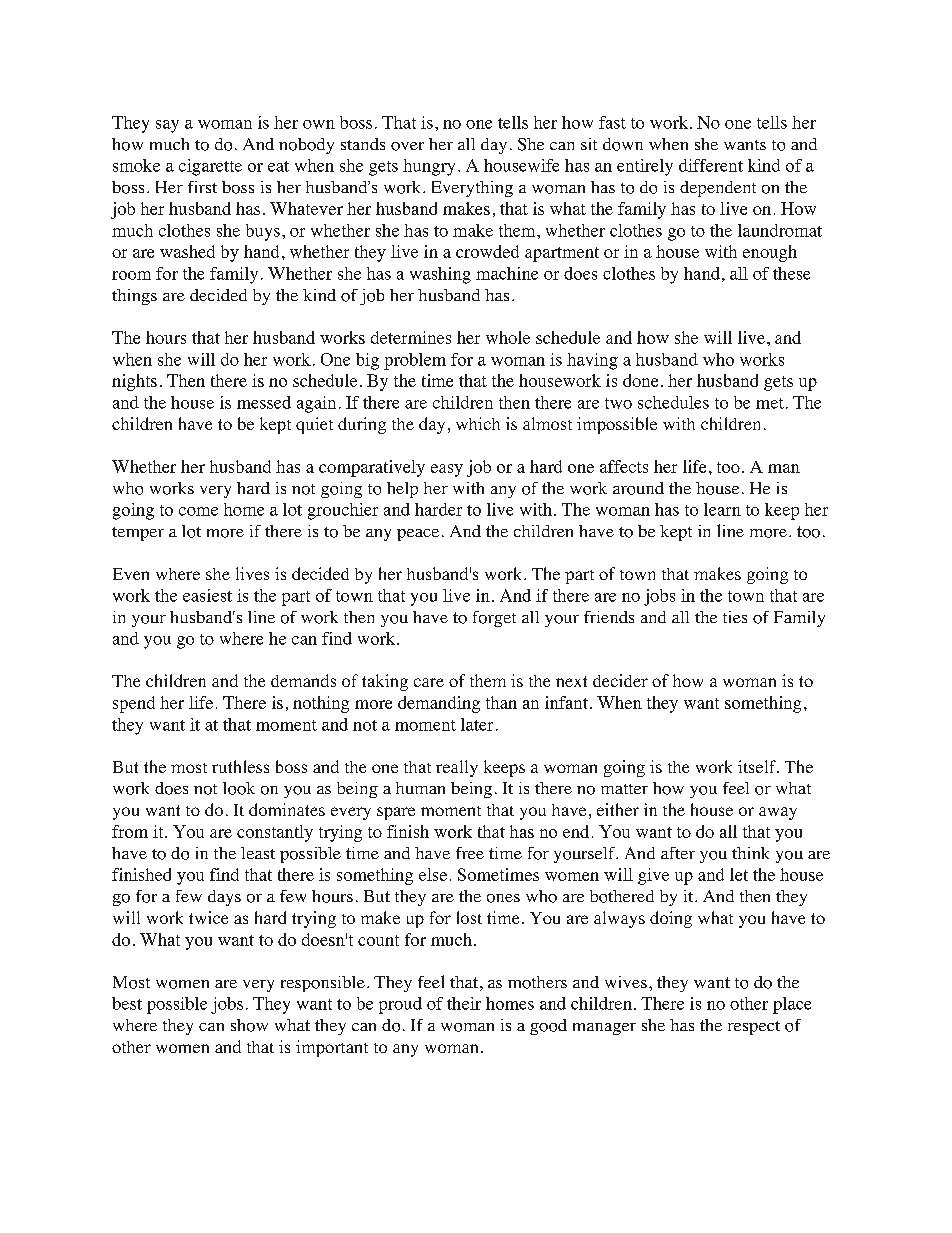 The image size is (952, 1233). What do you see at coordinates (429, 167) in the page?
I see `hungry` at bounding box center [429, 167].
